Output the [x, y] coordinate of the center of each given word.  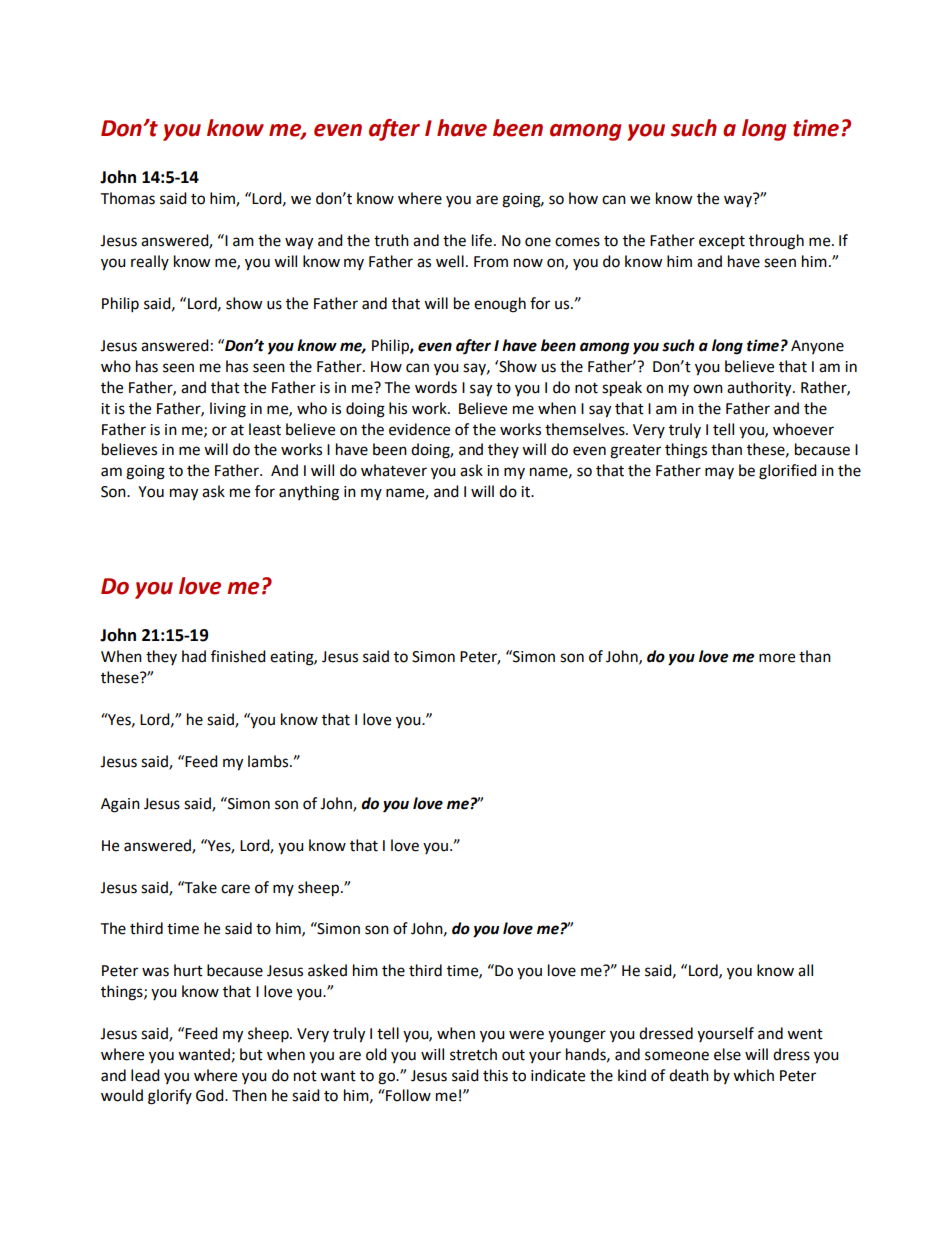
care [235, 889]
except [722, 243]
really [150, 262]
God [211, 1095]
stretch [473, 1054]
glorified [788, 472]
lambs [269, 761]
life [482, 240]
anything [309, 493]
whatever [394, 470]
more [777, 658]
